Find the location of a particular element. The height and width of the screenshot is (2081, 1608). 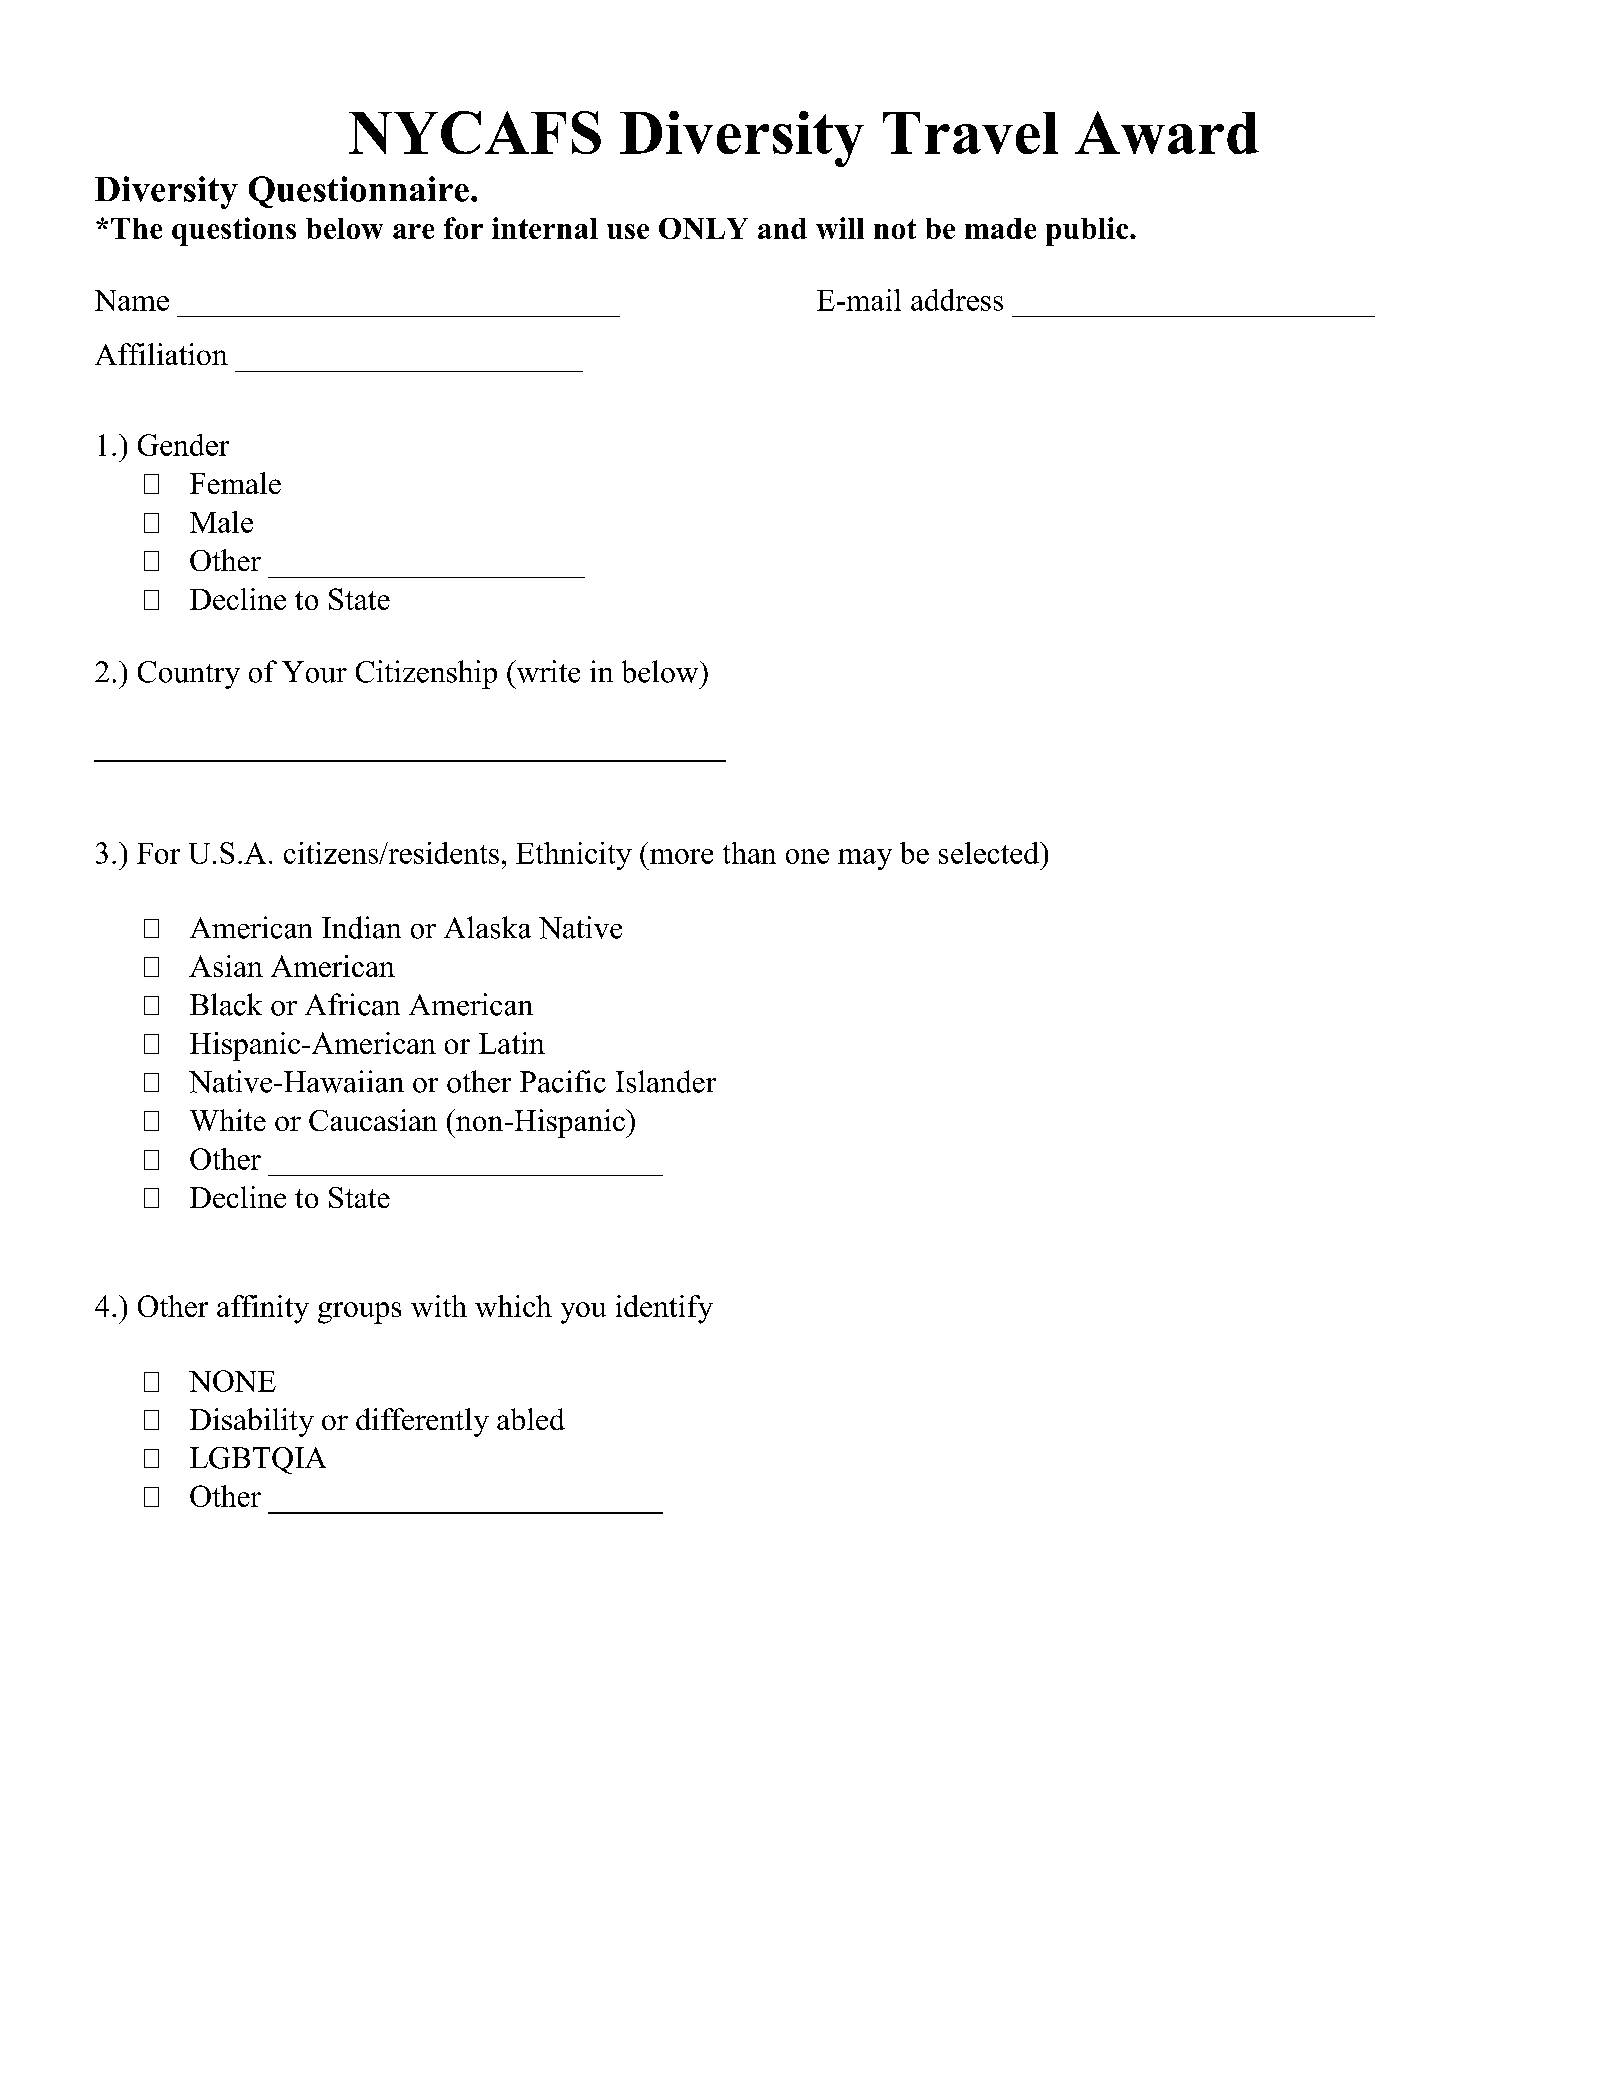

Gender is located at coordinates (183, 445).
